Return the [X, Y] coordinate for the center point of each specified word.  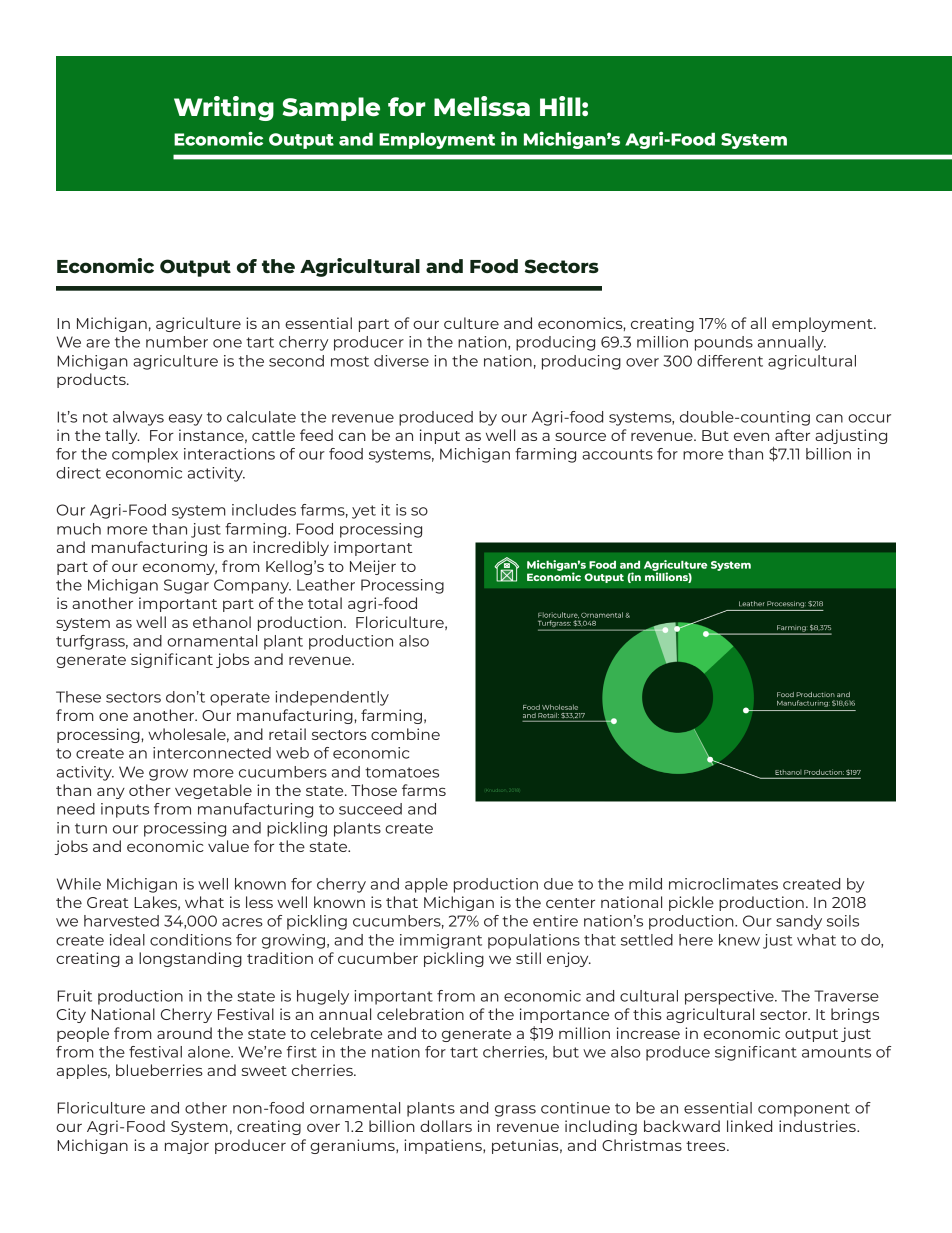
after [792, 435]
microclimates [723, 884]
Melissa [482, 106]
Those [374, 790]
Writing [224, 108]
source [580, 436]
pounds [724, 343]
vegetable [213, 791]
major [187, 1146]
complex [145, 455]
